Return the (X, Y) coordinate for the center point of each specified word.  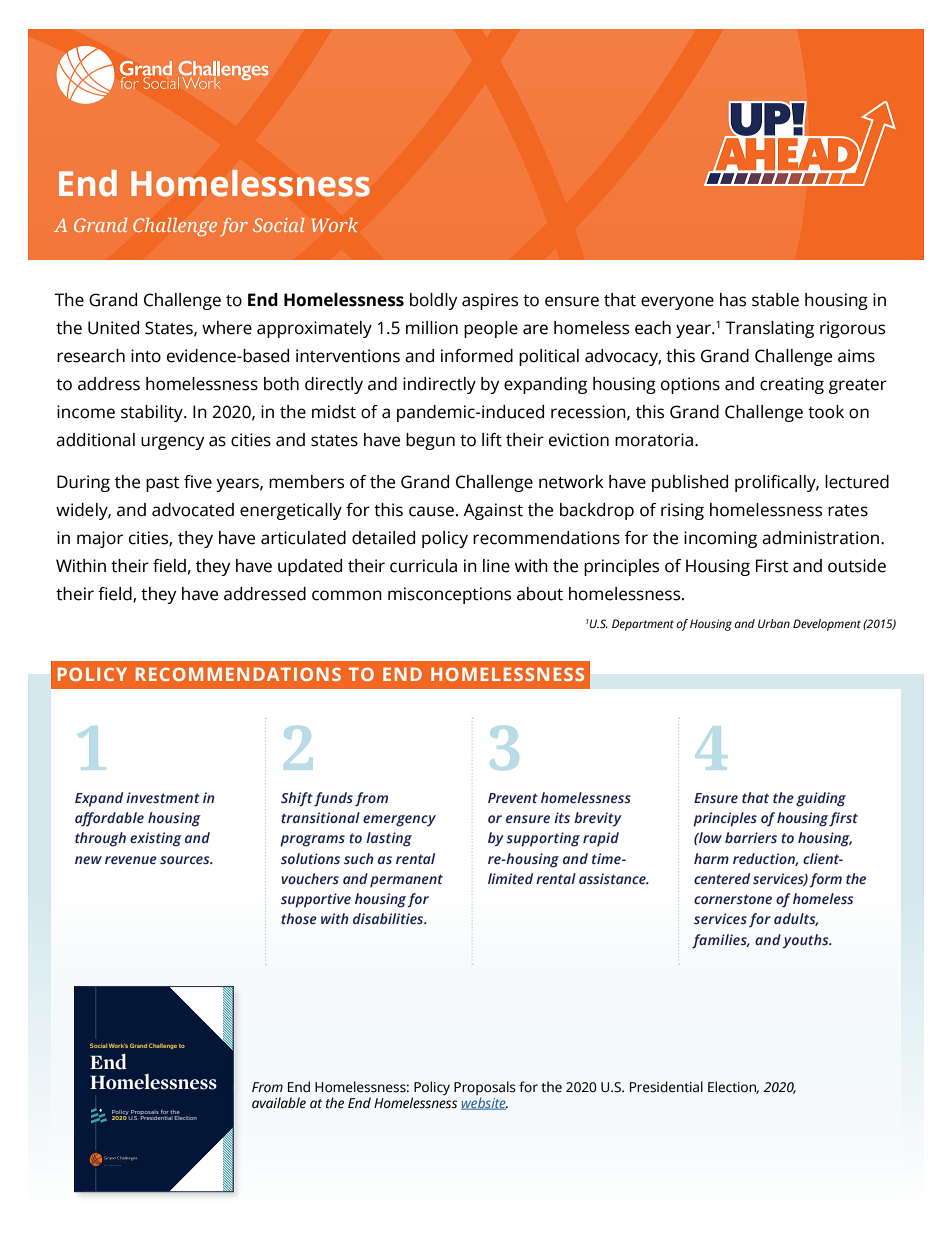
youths (806, 941)
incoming (720, 539)
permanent (406, 881)
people (491, 329)
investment (163, 797)
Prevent (513, 798)
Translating (769, 329)
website (484, 1103)
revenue (131, 860)
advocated (193, 510)
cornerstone (733, 899)
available (279, 1103)
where (227, 328)
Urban (774, 623)
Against (493, 511)
